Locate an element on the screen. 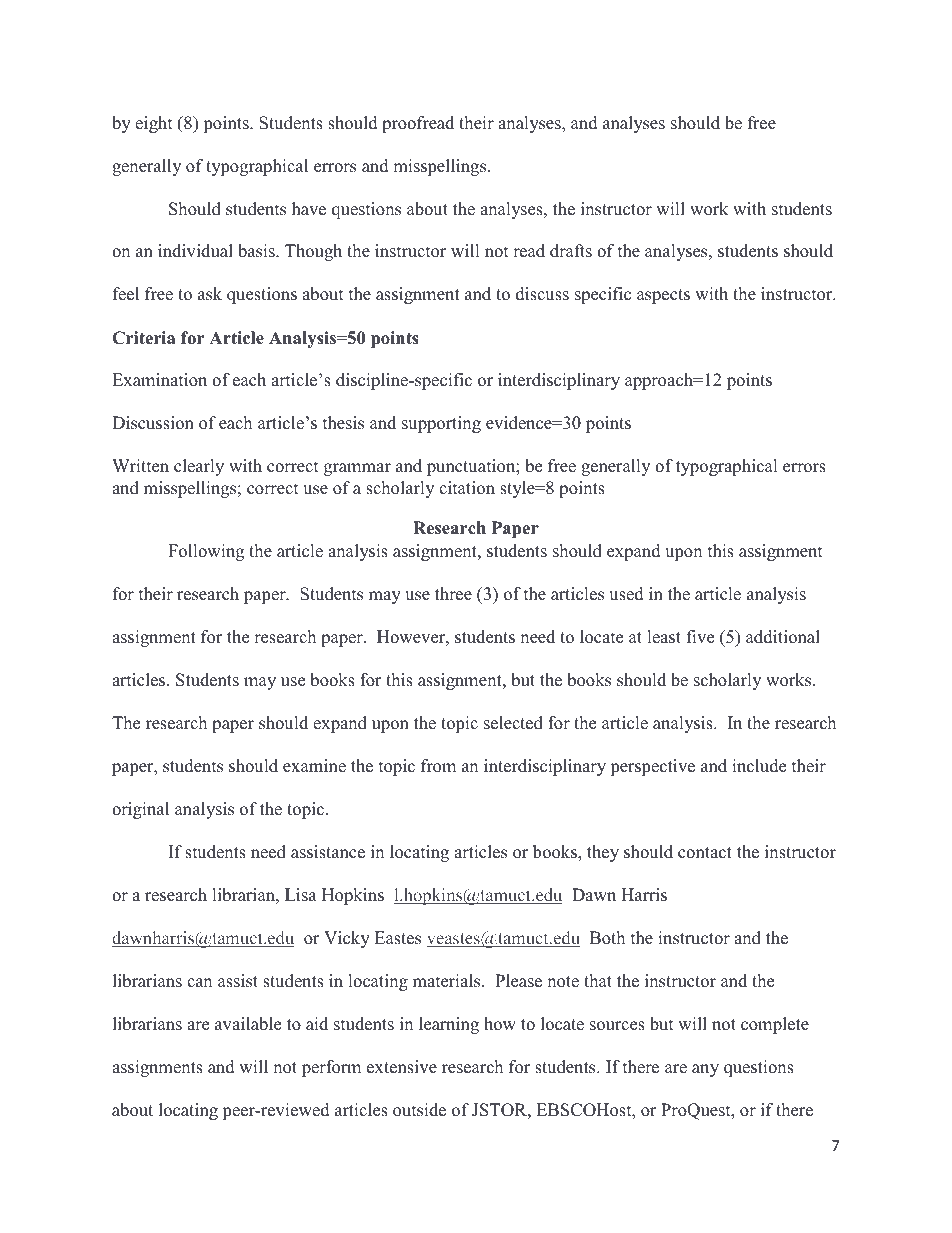 Image resolution: width=952 pixels, height=1233 pixels. eight is located at coordinates (154, 124).
